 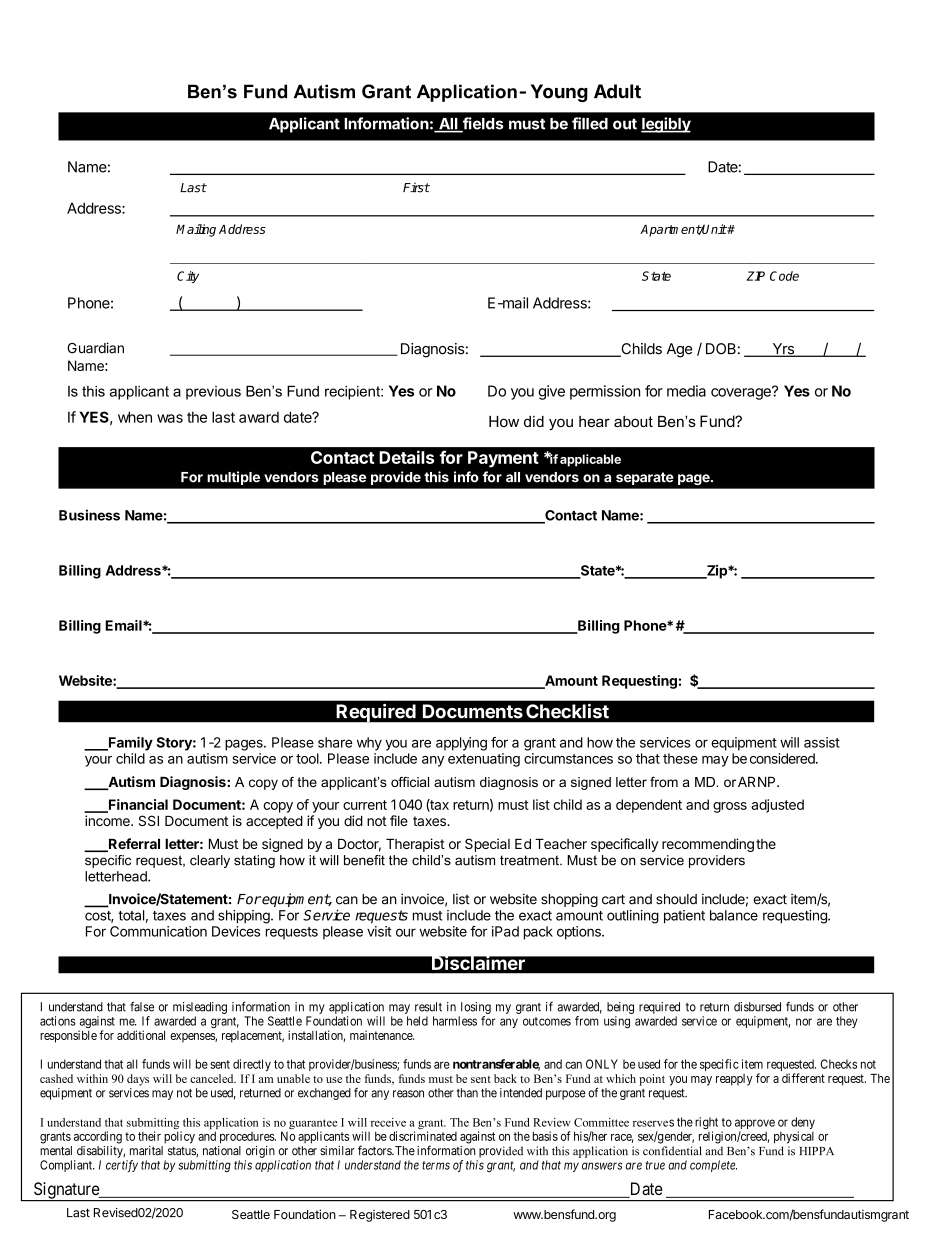 I want to click on City, so click(x=188, y=277).
